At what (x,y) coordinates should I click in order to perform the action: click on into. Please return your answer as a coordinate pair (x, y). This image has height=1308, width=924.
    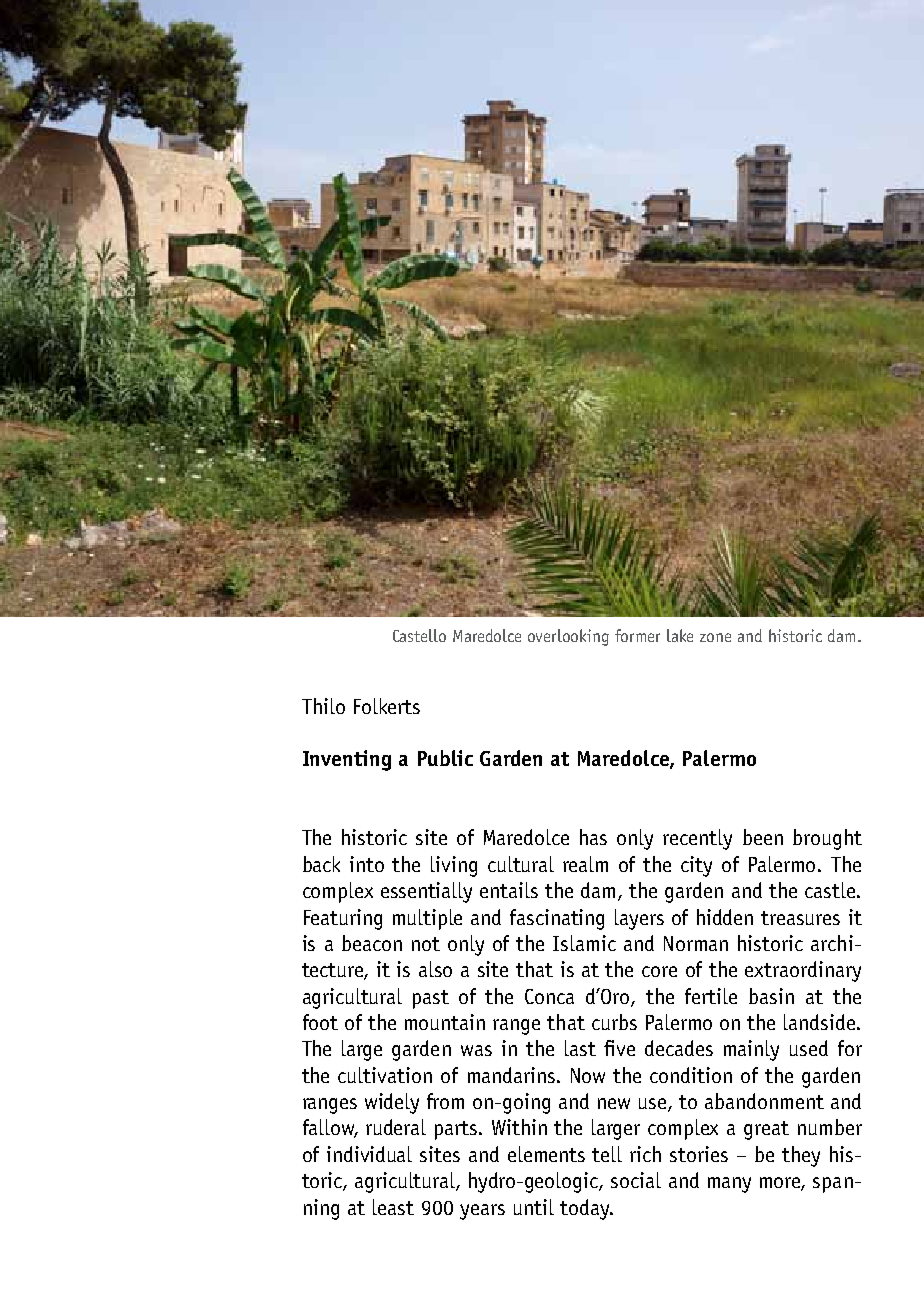
    Looking at the image, I should click on (367, 864).
